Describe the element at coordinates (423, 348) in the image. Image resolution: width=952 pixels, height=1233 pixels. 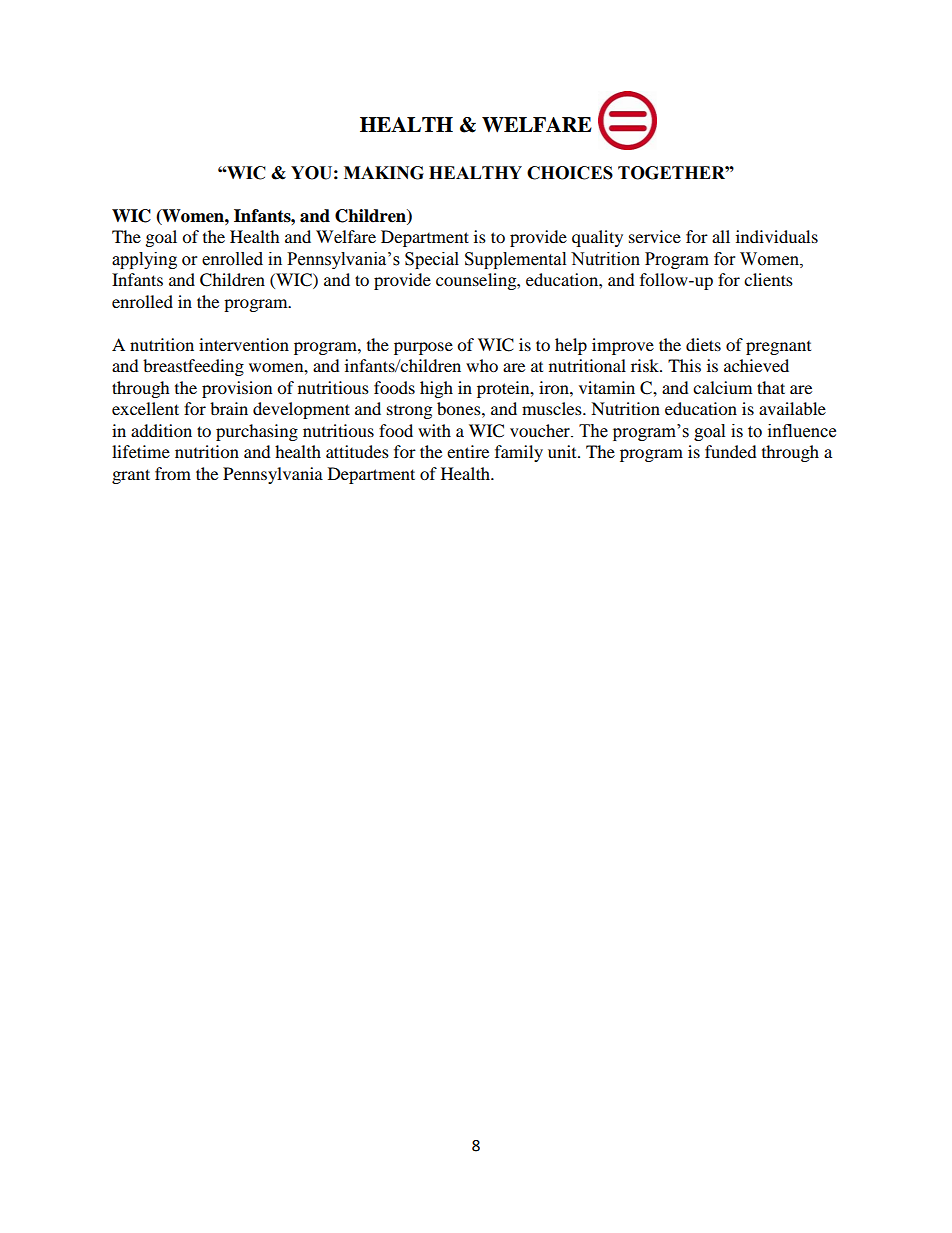
I see `purpose` at that location.
